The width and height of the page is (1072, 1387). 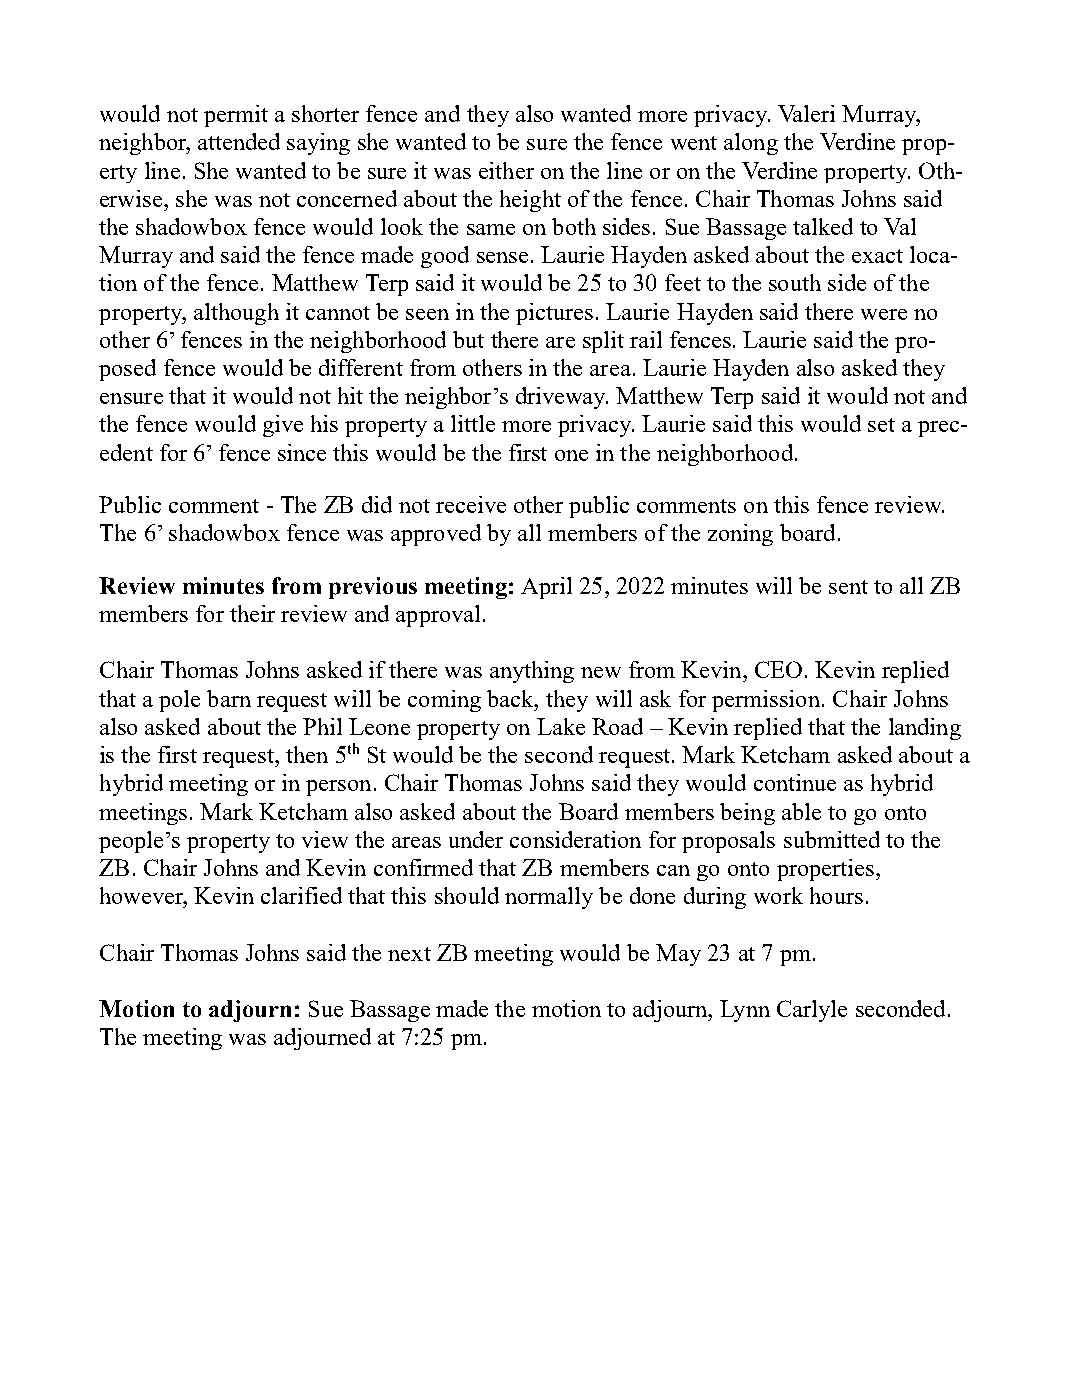 I want to click on barn, so click(x=229, y=698).
